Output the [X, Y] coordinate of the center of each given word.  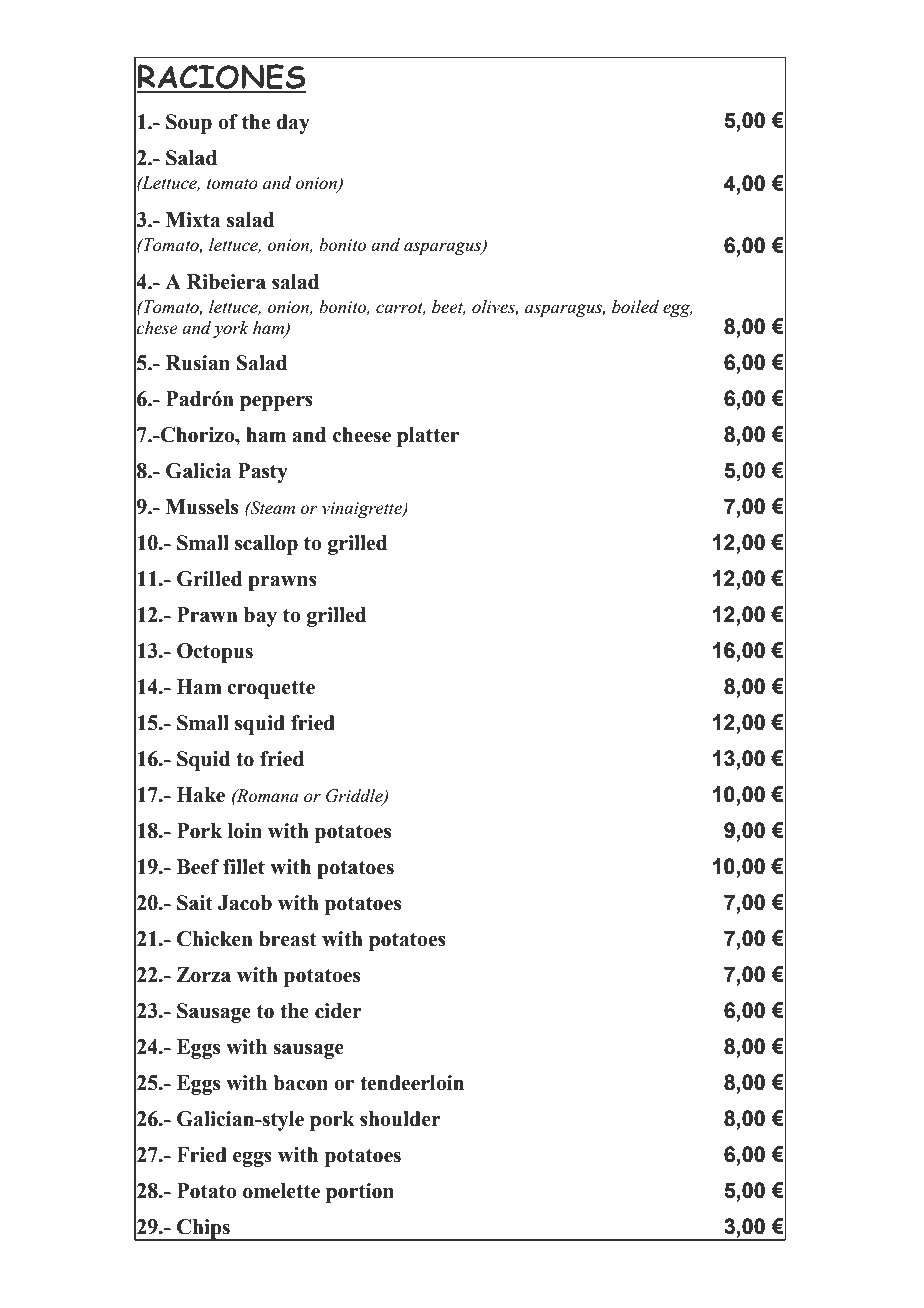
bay [260, 617]
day [293, 124]
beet [449, 307]
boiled [635, 307]
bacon [300, 1083]
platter [428, 437]
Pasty [263, 473]
